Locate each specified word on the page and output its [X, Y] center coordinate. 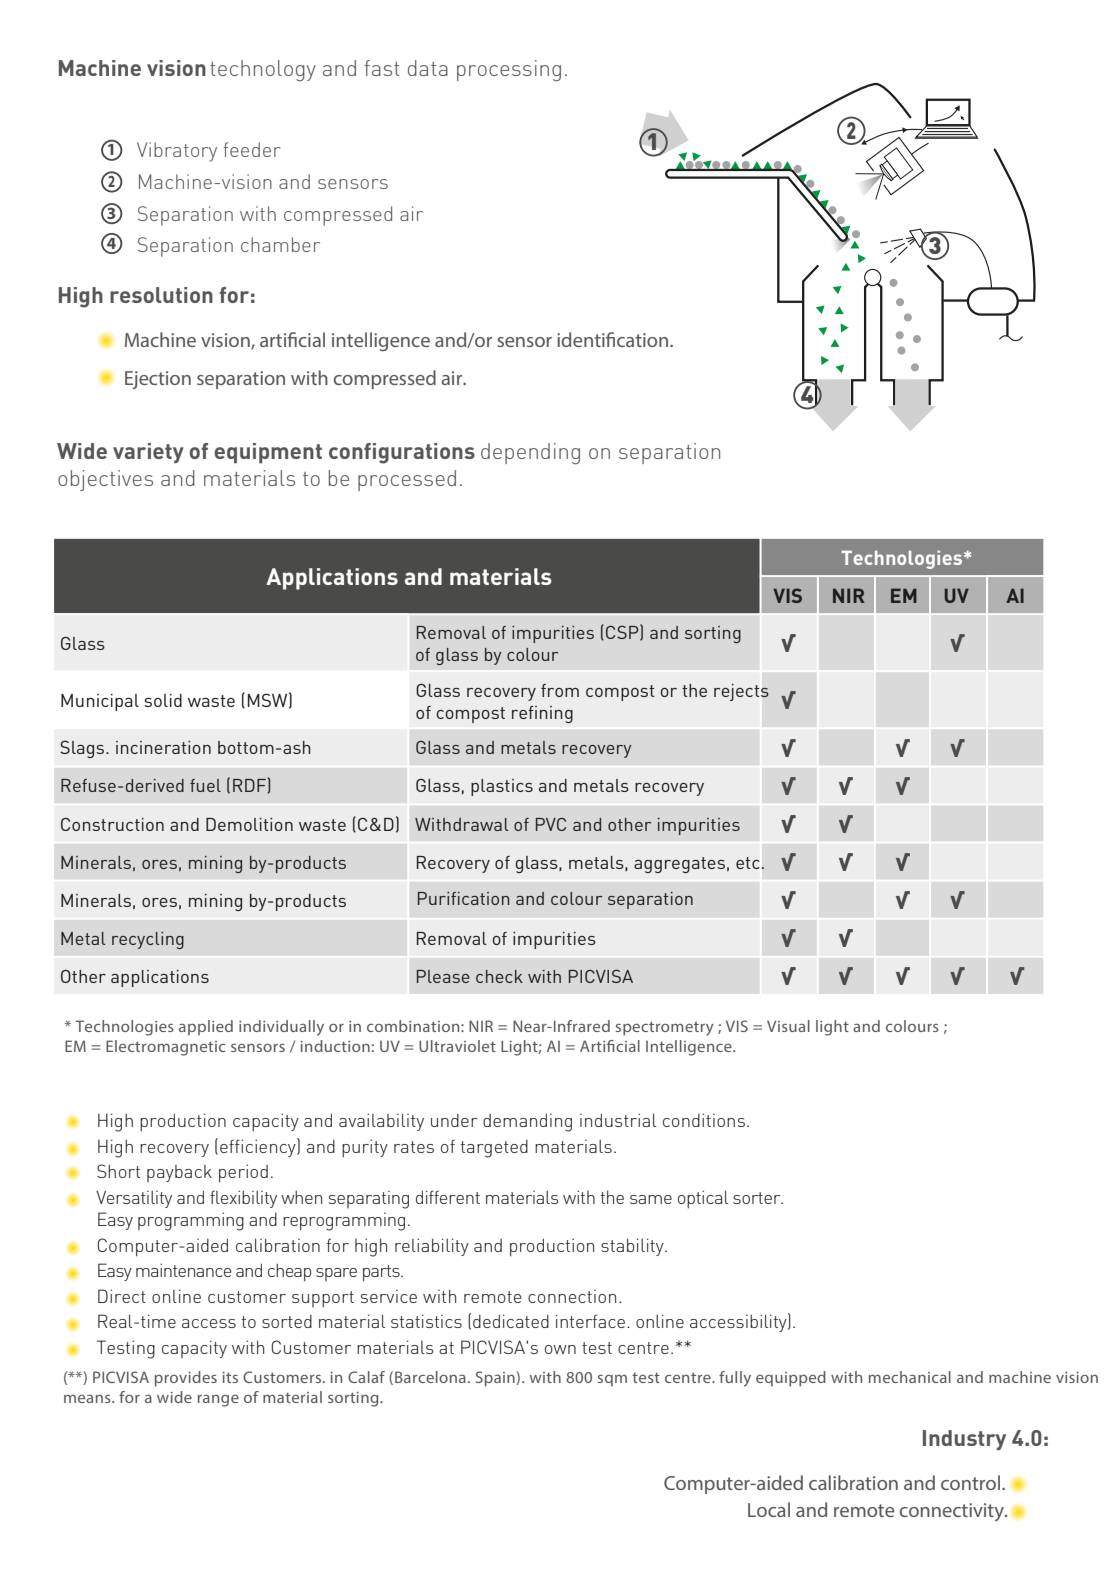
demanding [527, 1122]
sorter [758, 1198]
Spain [496, 1379]
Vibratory [177, 152]
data [428, 68]
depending [530, 454]
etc [748, 863]
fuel [205, 785]
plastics [502, 787]
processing [509, 71]
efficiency [259, 1147]
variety [148, 453]
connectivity [953, 1512]
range [218, 1400]
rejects [741, 692]
